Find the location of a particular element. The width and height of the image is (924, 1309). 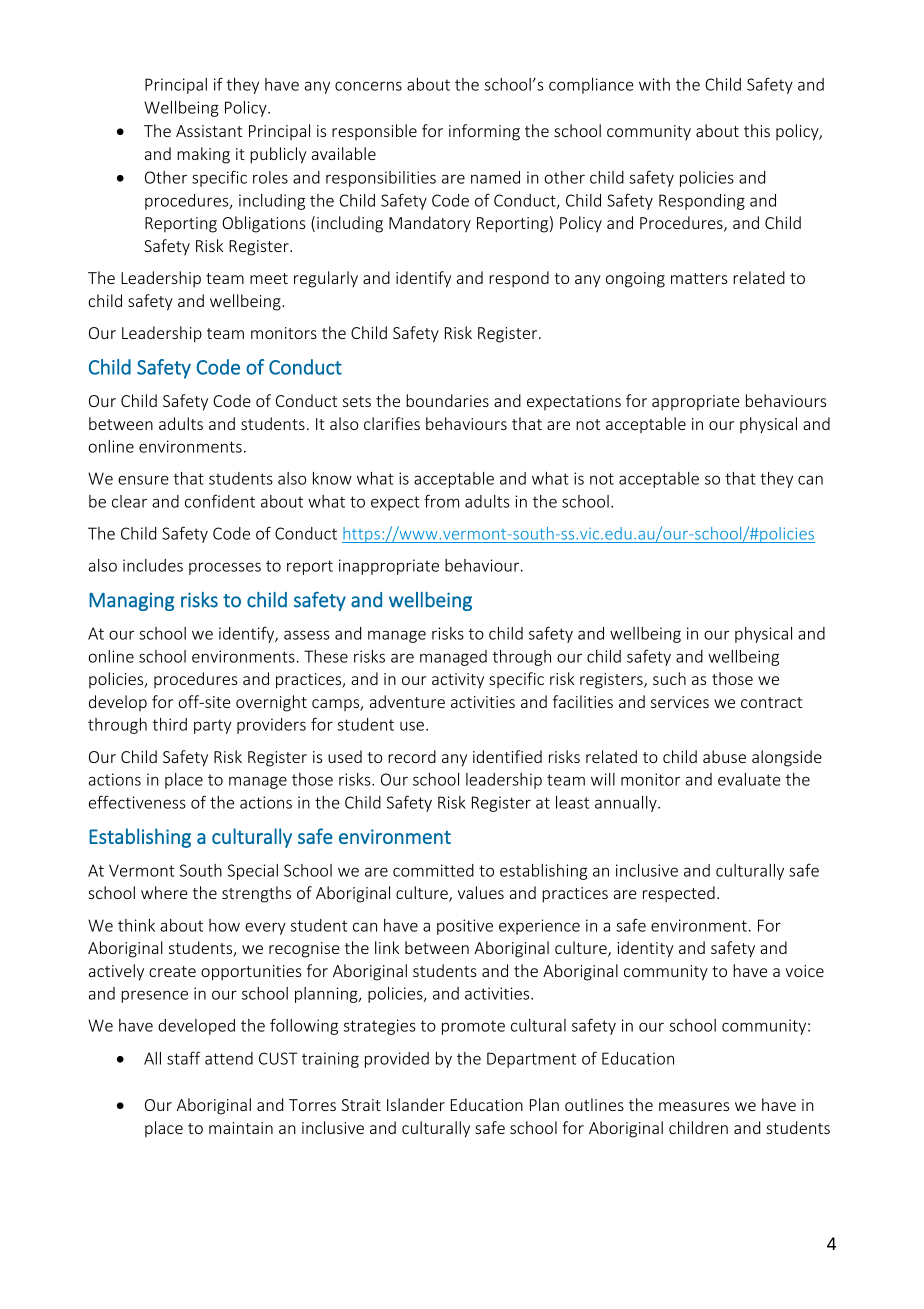

respected is located at coordinates (679, 894).
